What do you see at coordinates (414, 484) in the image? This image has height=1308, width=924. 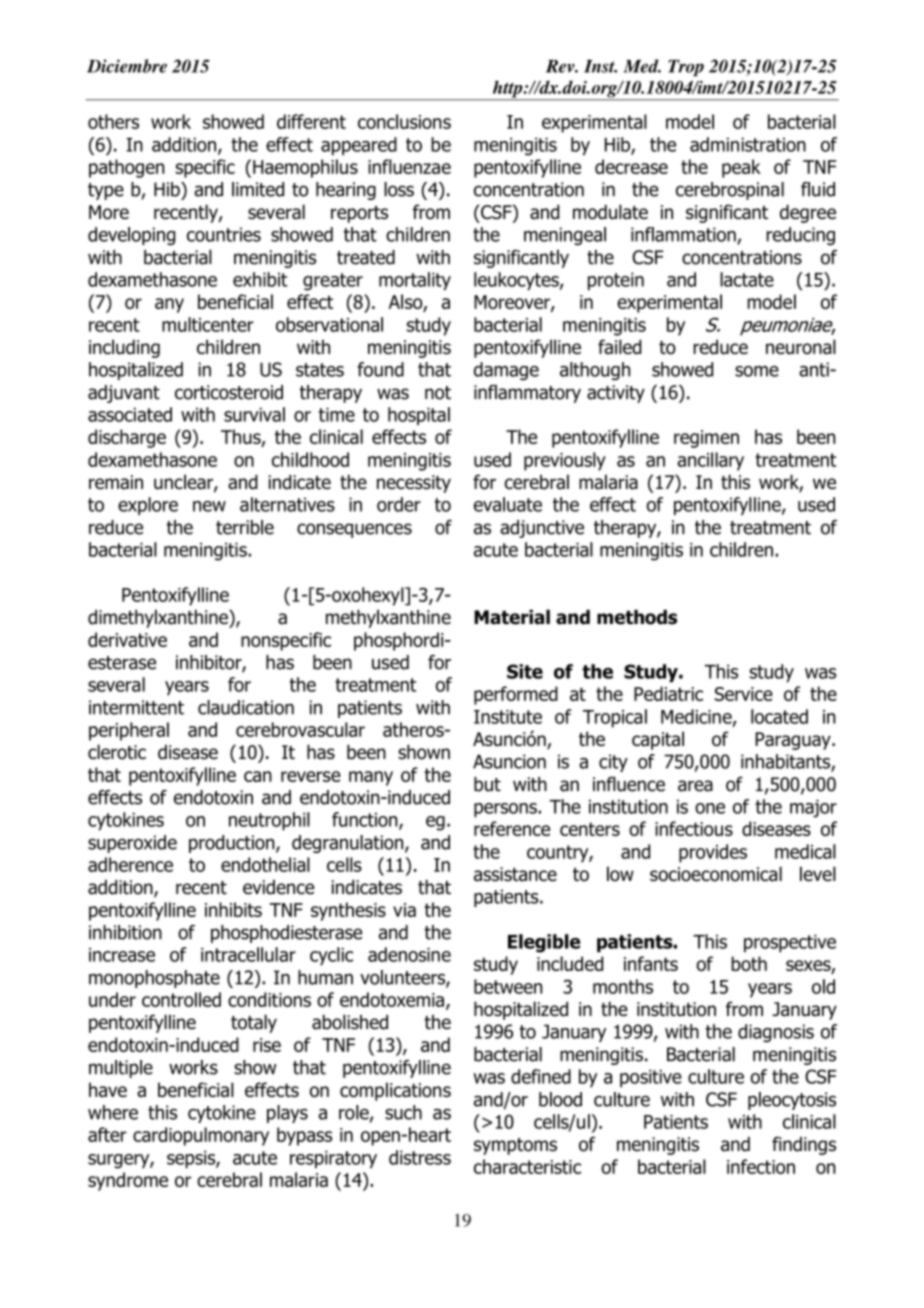 I see `necessity` at bounding box center [414, 484].
